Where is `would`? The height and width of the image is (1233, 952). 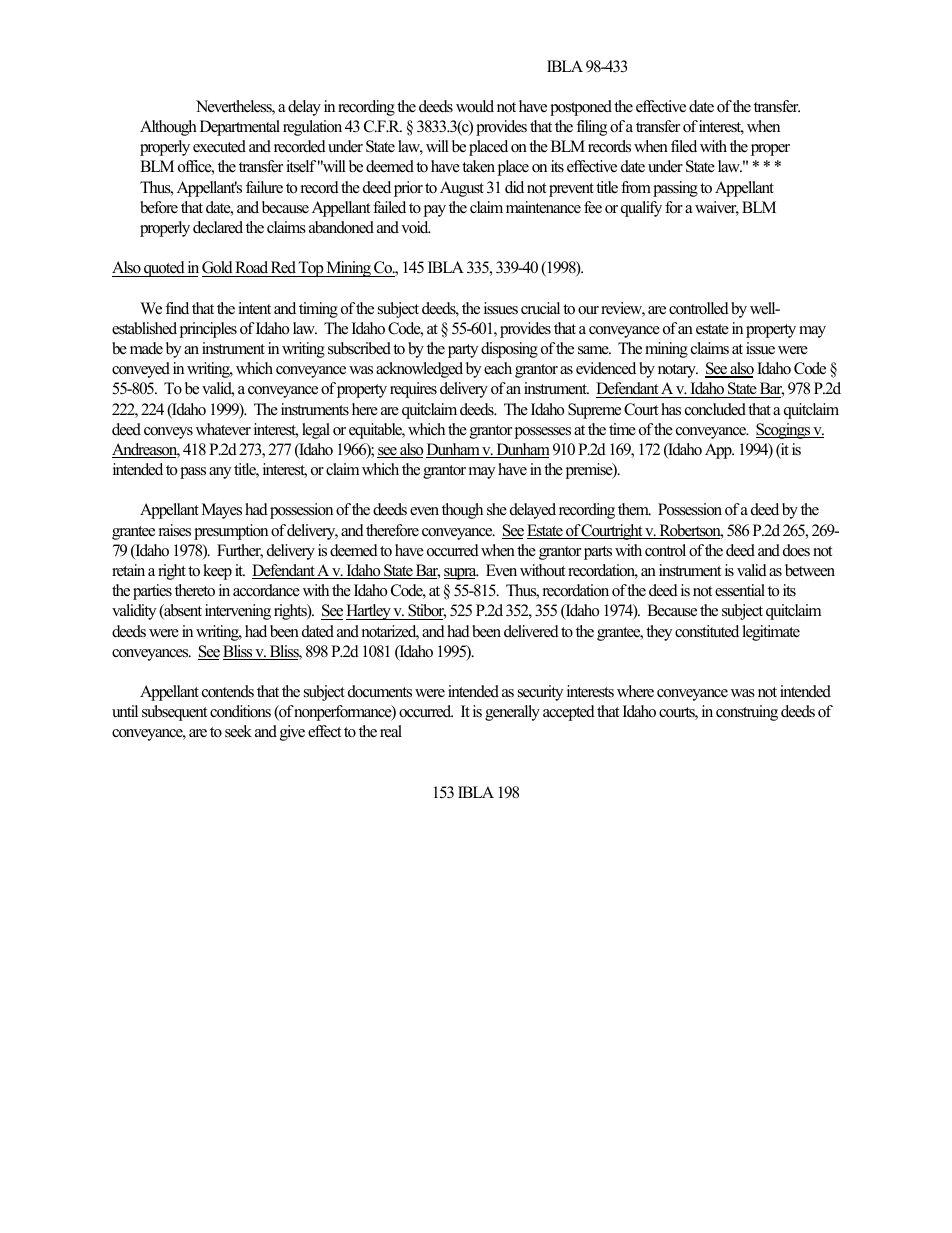 would is located at coordinates (475, 106).
